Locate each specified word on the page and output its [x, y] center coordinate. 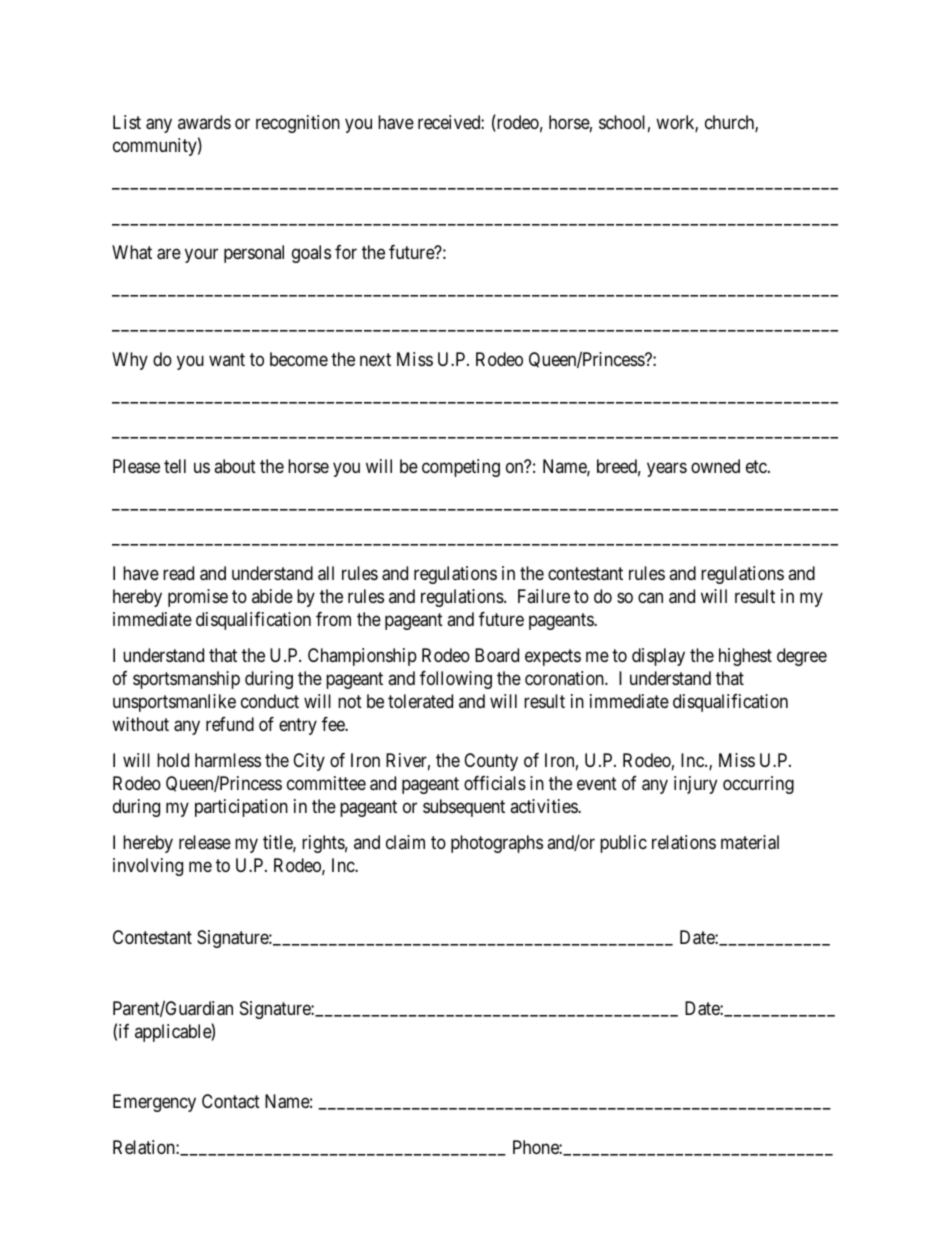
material [750, 842]
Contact [231, 1101]
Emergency [154, 1103]
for [346, 252]
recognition [298, 124]
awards [204, 122]
